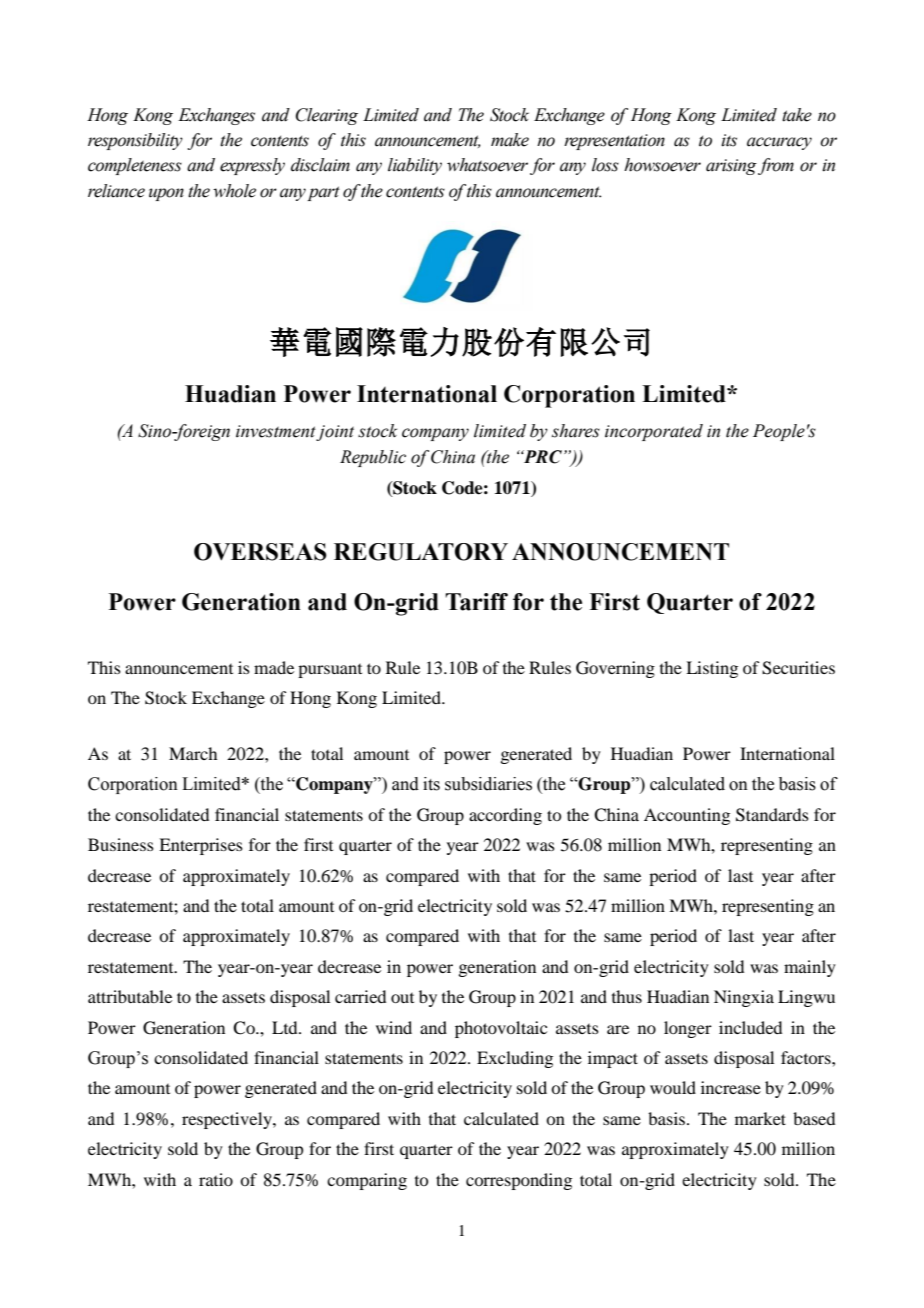 This page has width=924, height=1308. I want to click on expressly, so click(252, 166).
